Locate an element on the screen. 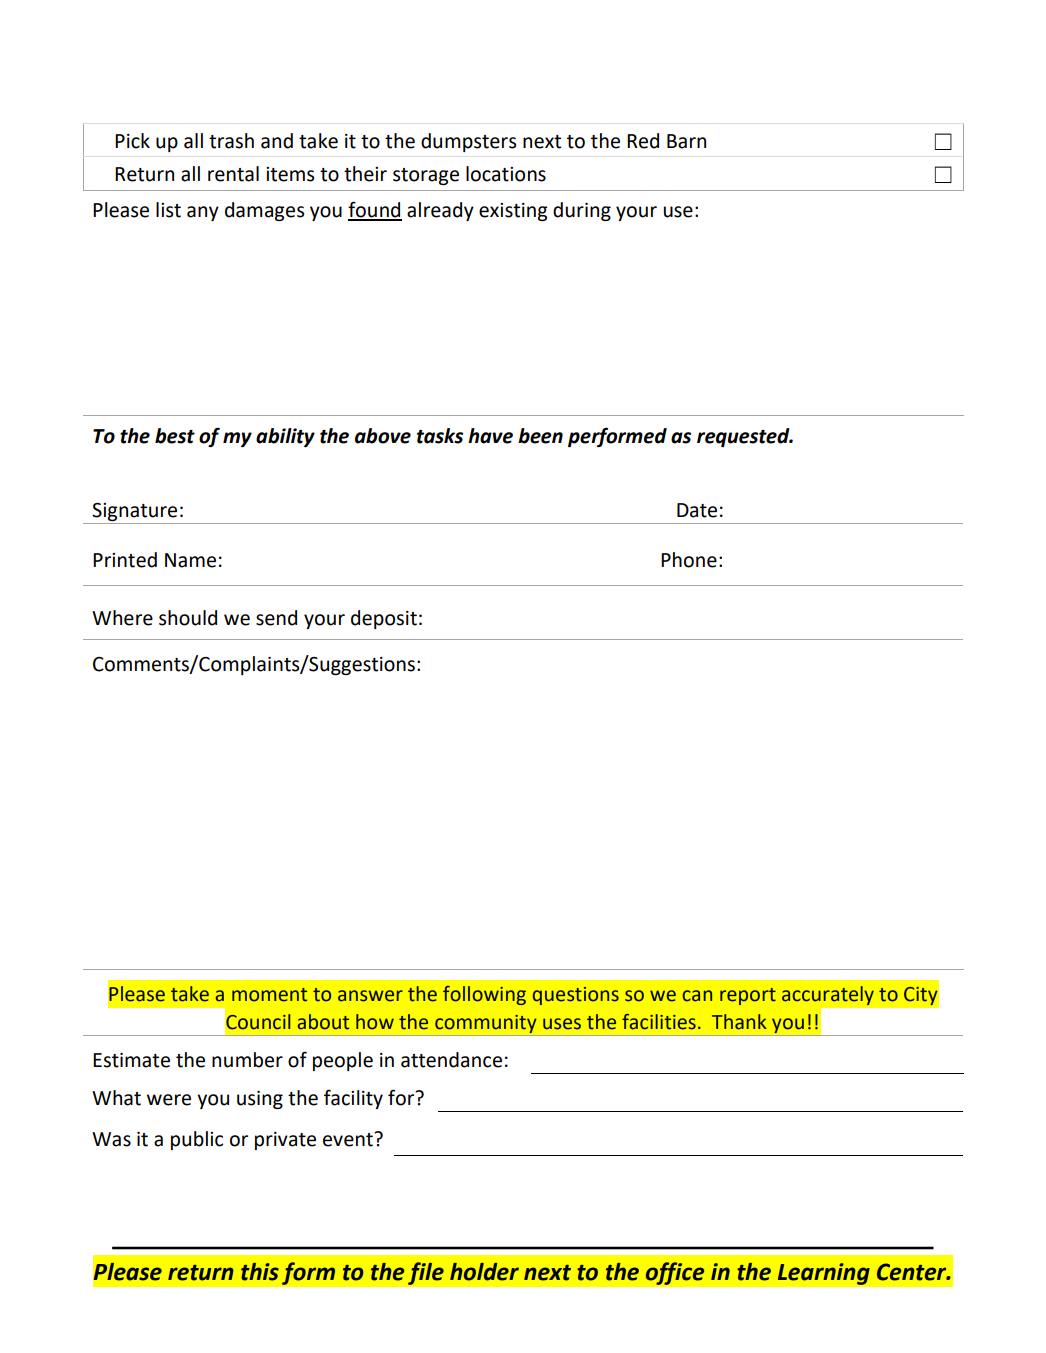  locations is located at coordinates (506, 174).
